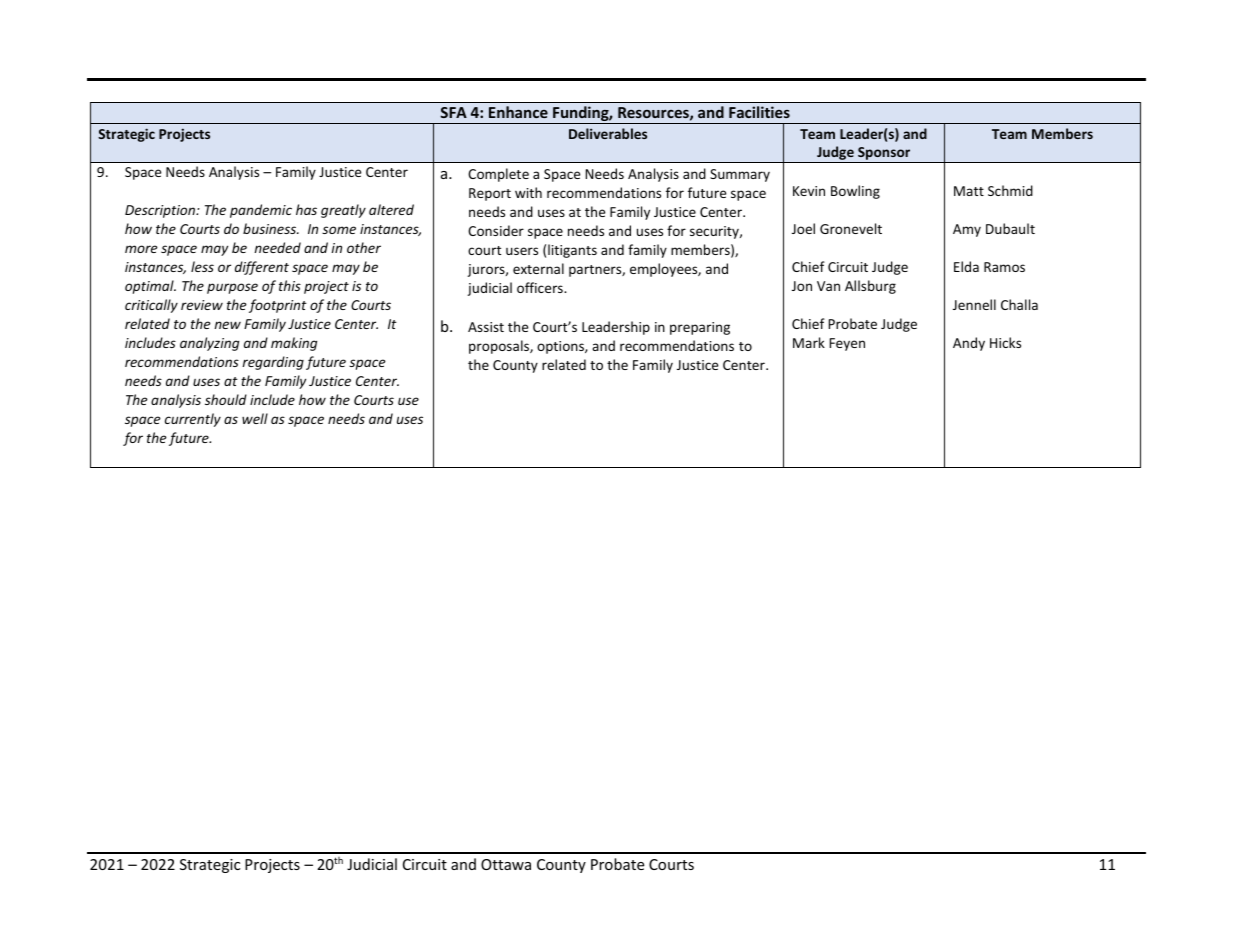 This screenshot has height=952, width=1233. What do you see at coordinates (273, 363) in the screenshot?
I see `regarding` at bounding box center [273, 363].
